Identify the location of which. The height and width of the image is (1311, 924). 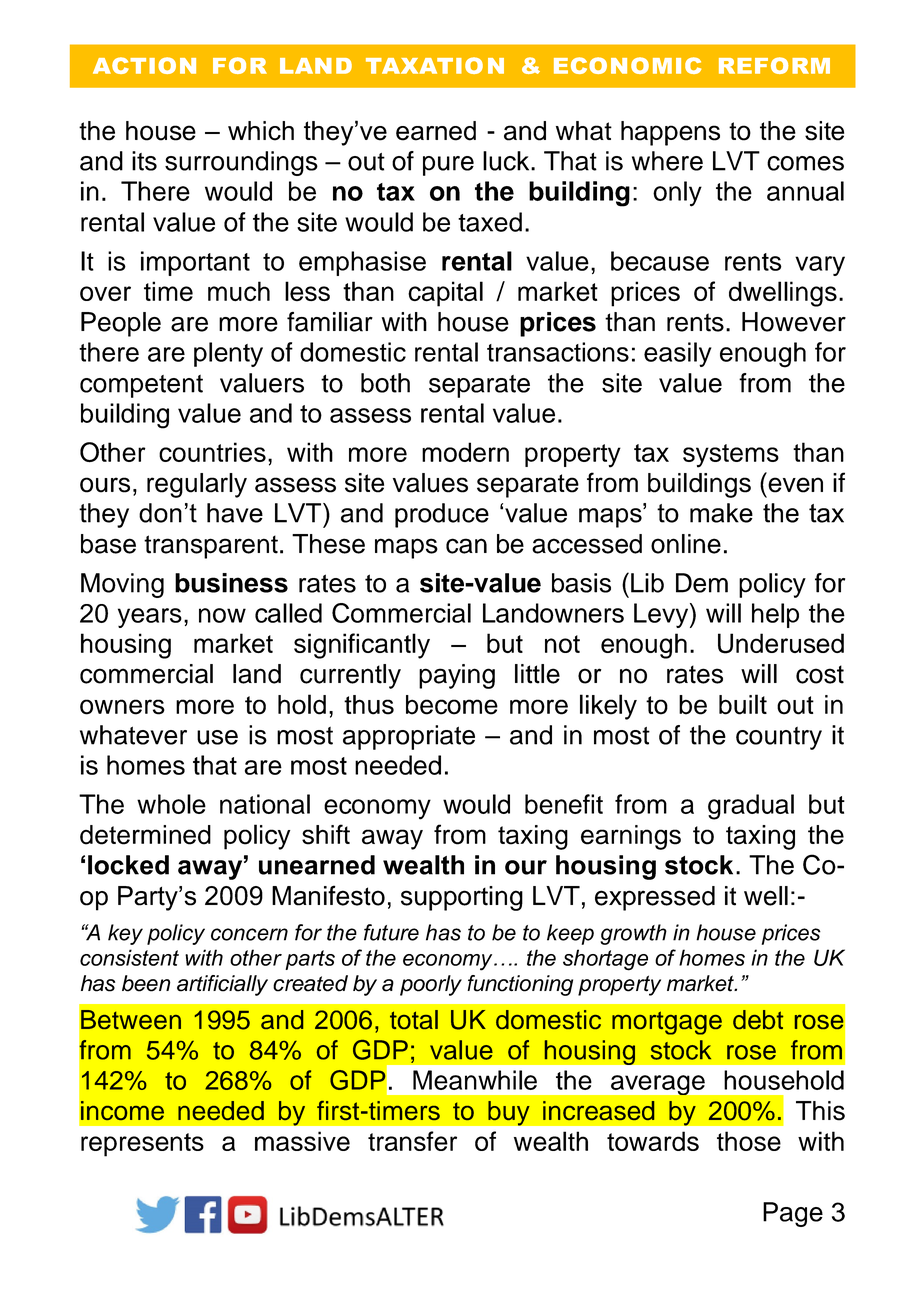
(261, 131).
